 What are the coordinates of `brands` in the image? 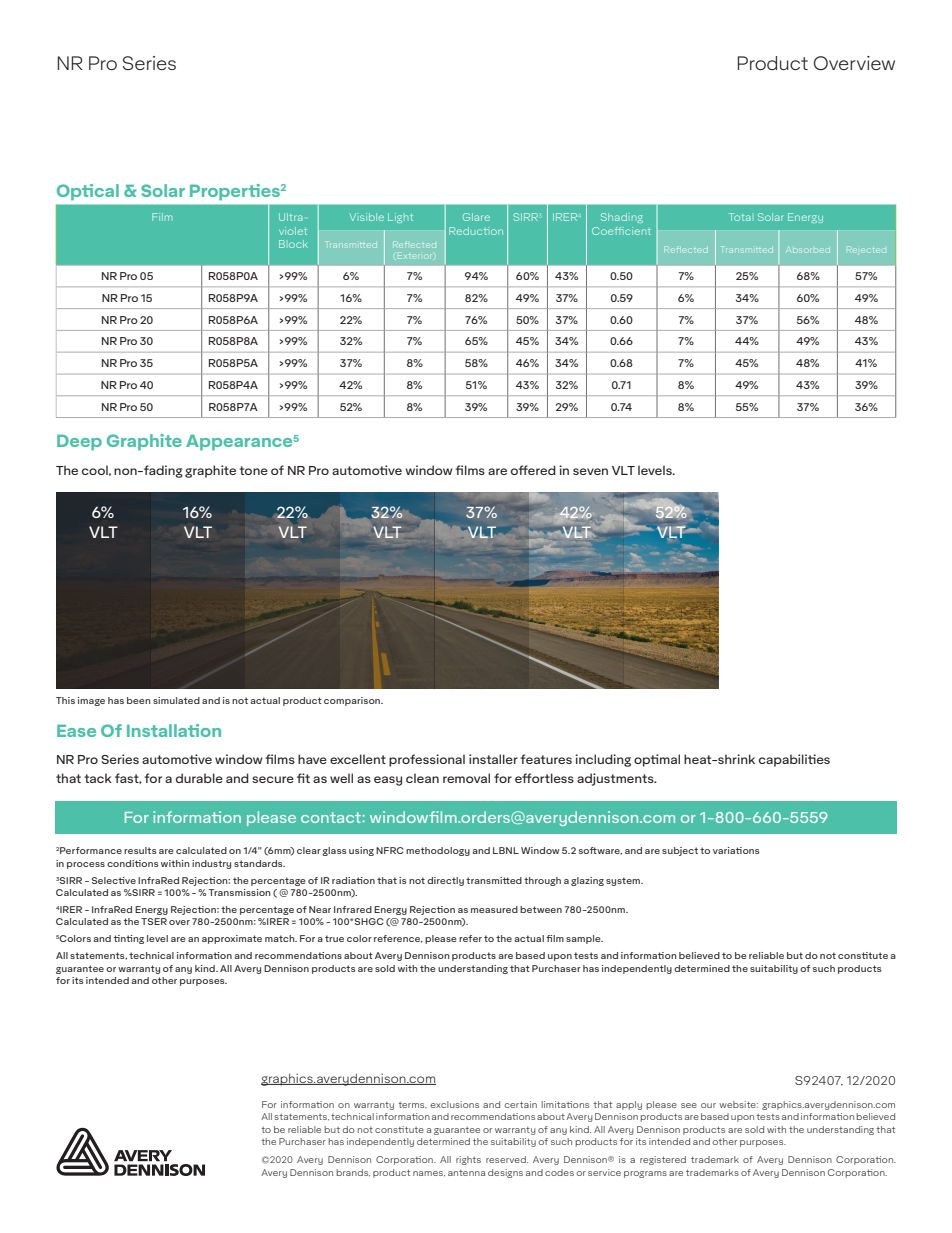 It's located at (353, 1173).
